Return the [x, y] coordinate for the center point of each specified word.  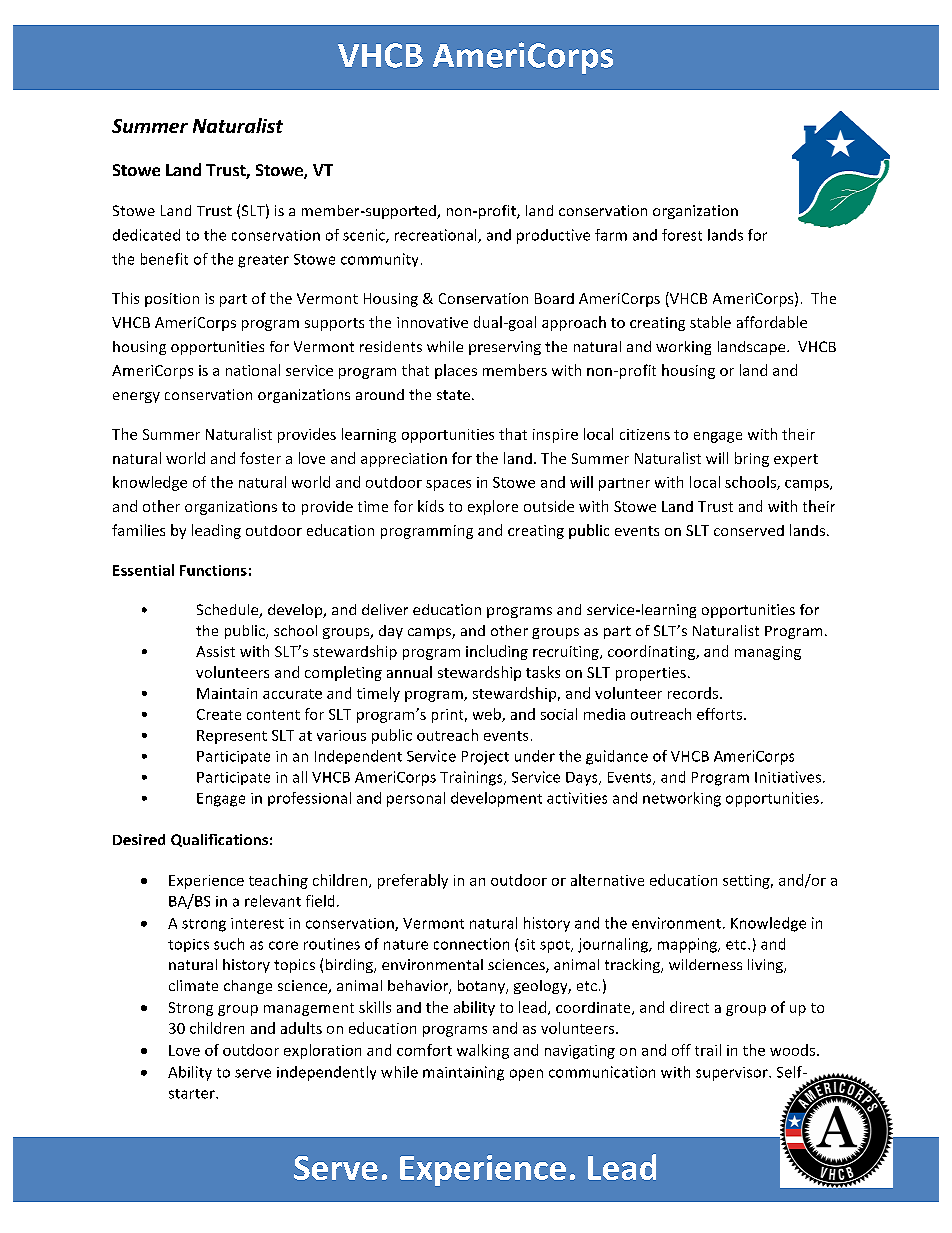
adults [301, 1028]
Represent [232, 737]
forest [682, 235]
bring [752, 459]
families [138, 530]
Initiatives [788, 777]
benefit [164, 259]
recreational [437, 236]
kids [431, 506]
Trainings [472, 778]
